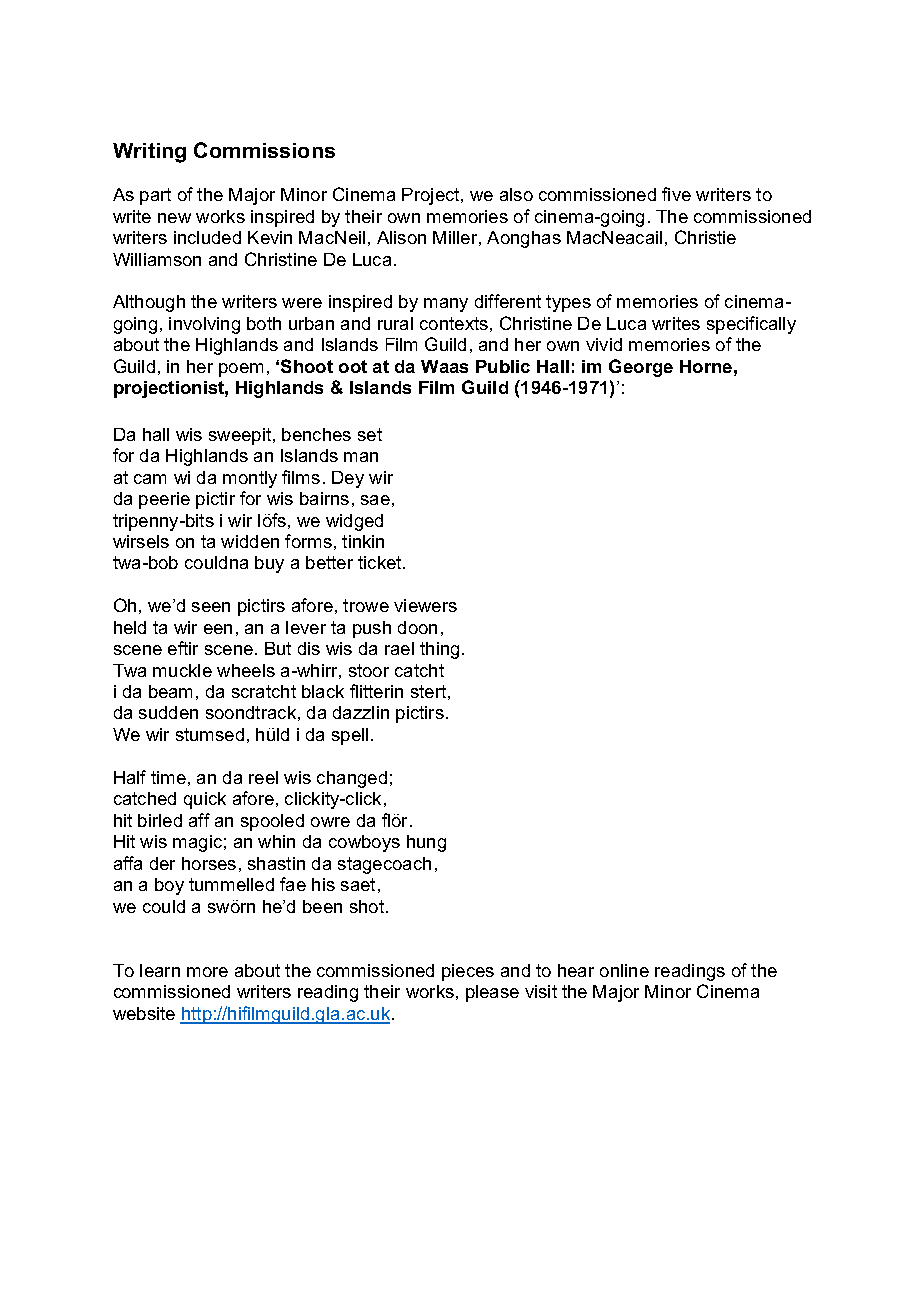 The width and height of the page is (924, 1308). Describe the element at coordinates (155, 196) in the page. I see `part` at that location.
